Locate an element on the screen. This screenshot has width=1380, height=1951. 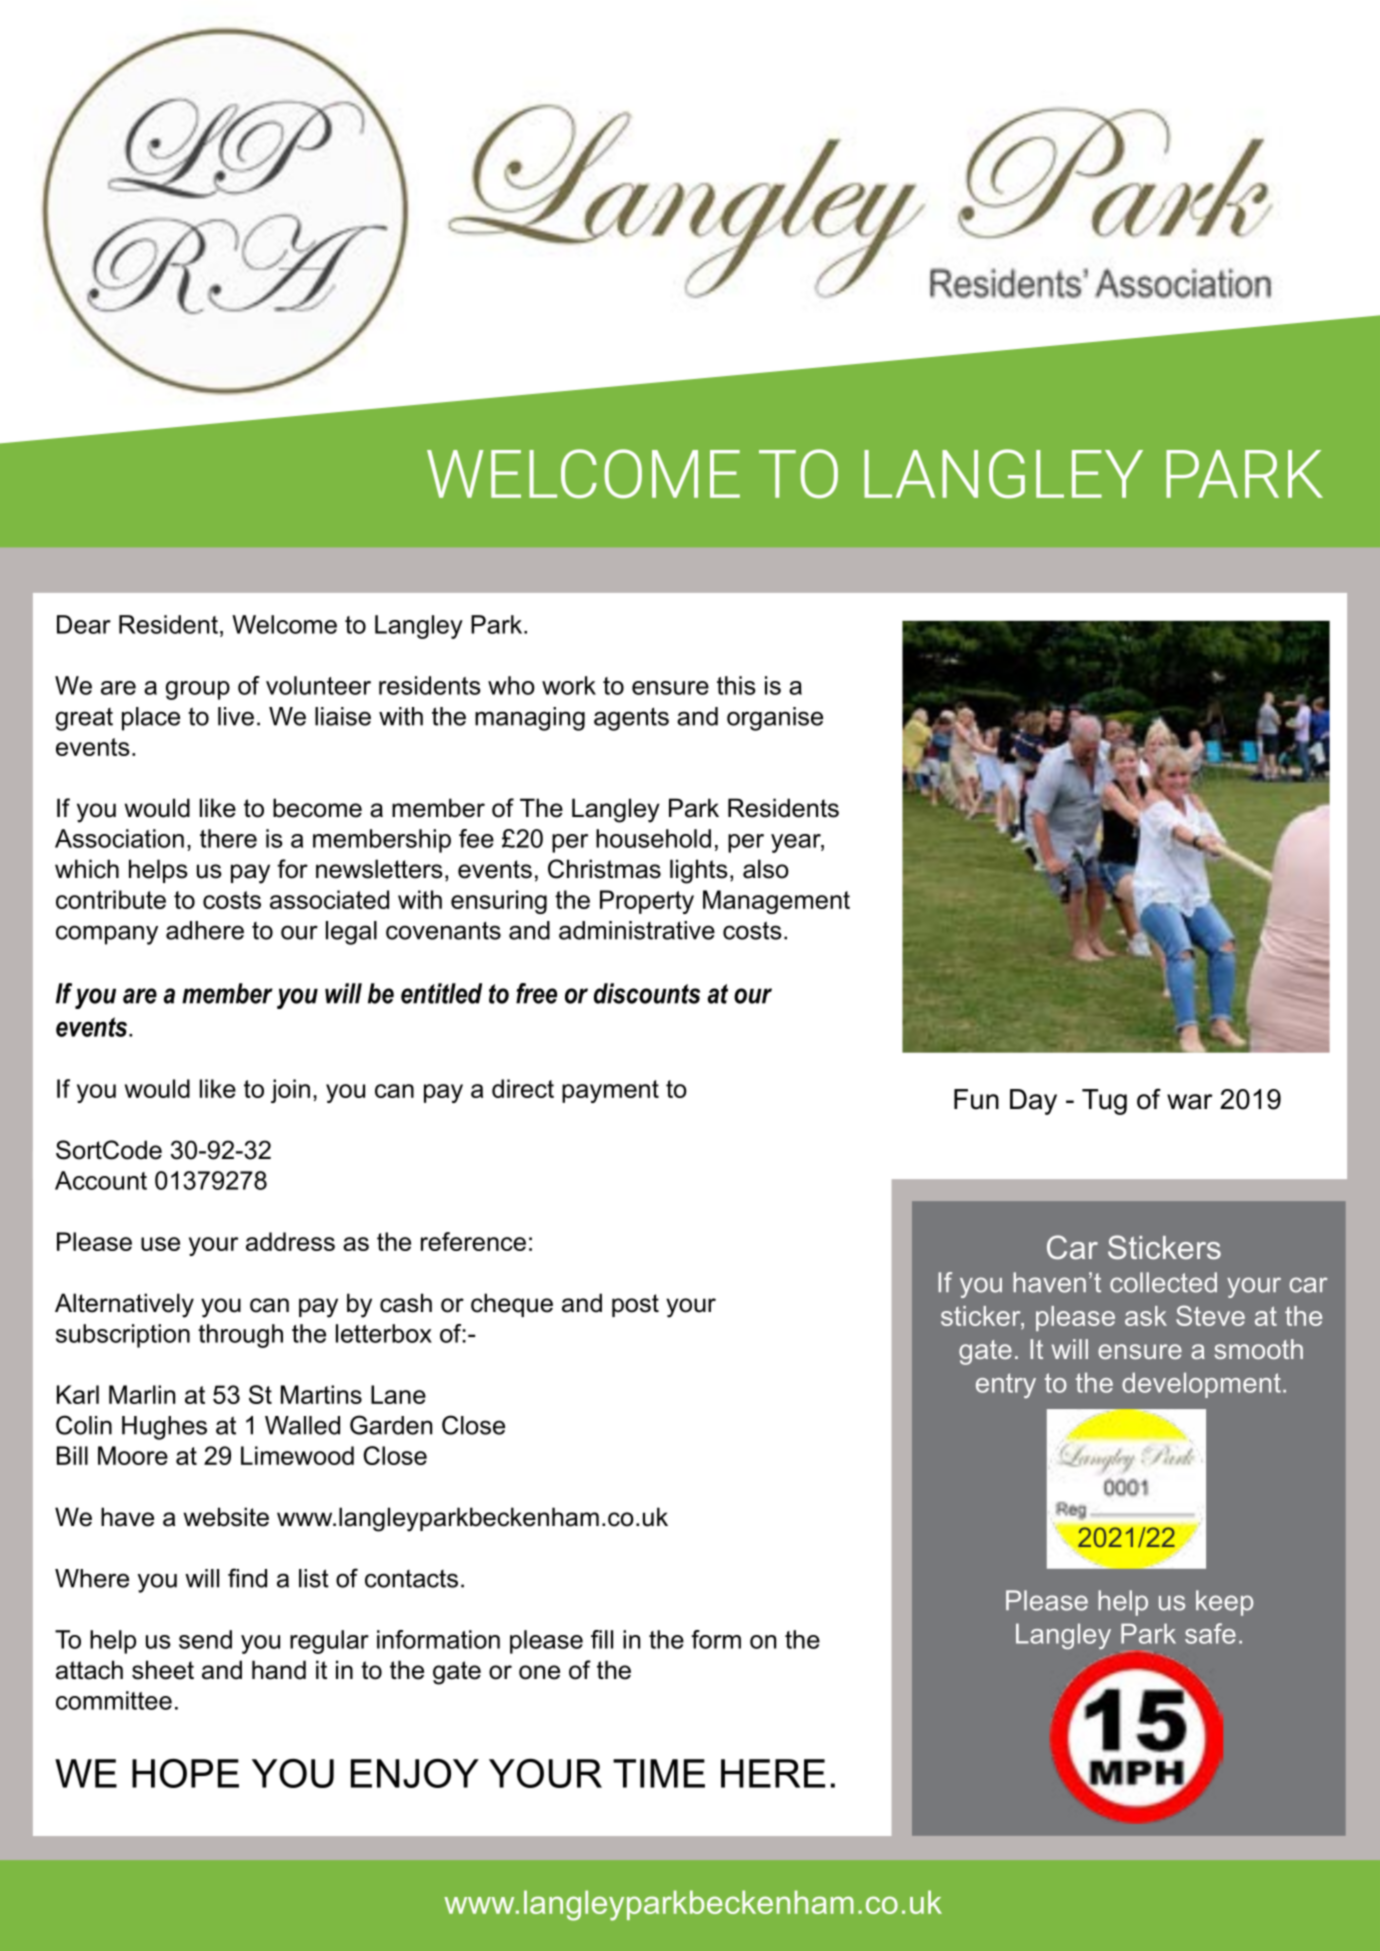
address is located at coordinates (290, 1241).
